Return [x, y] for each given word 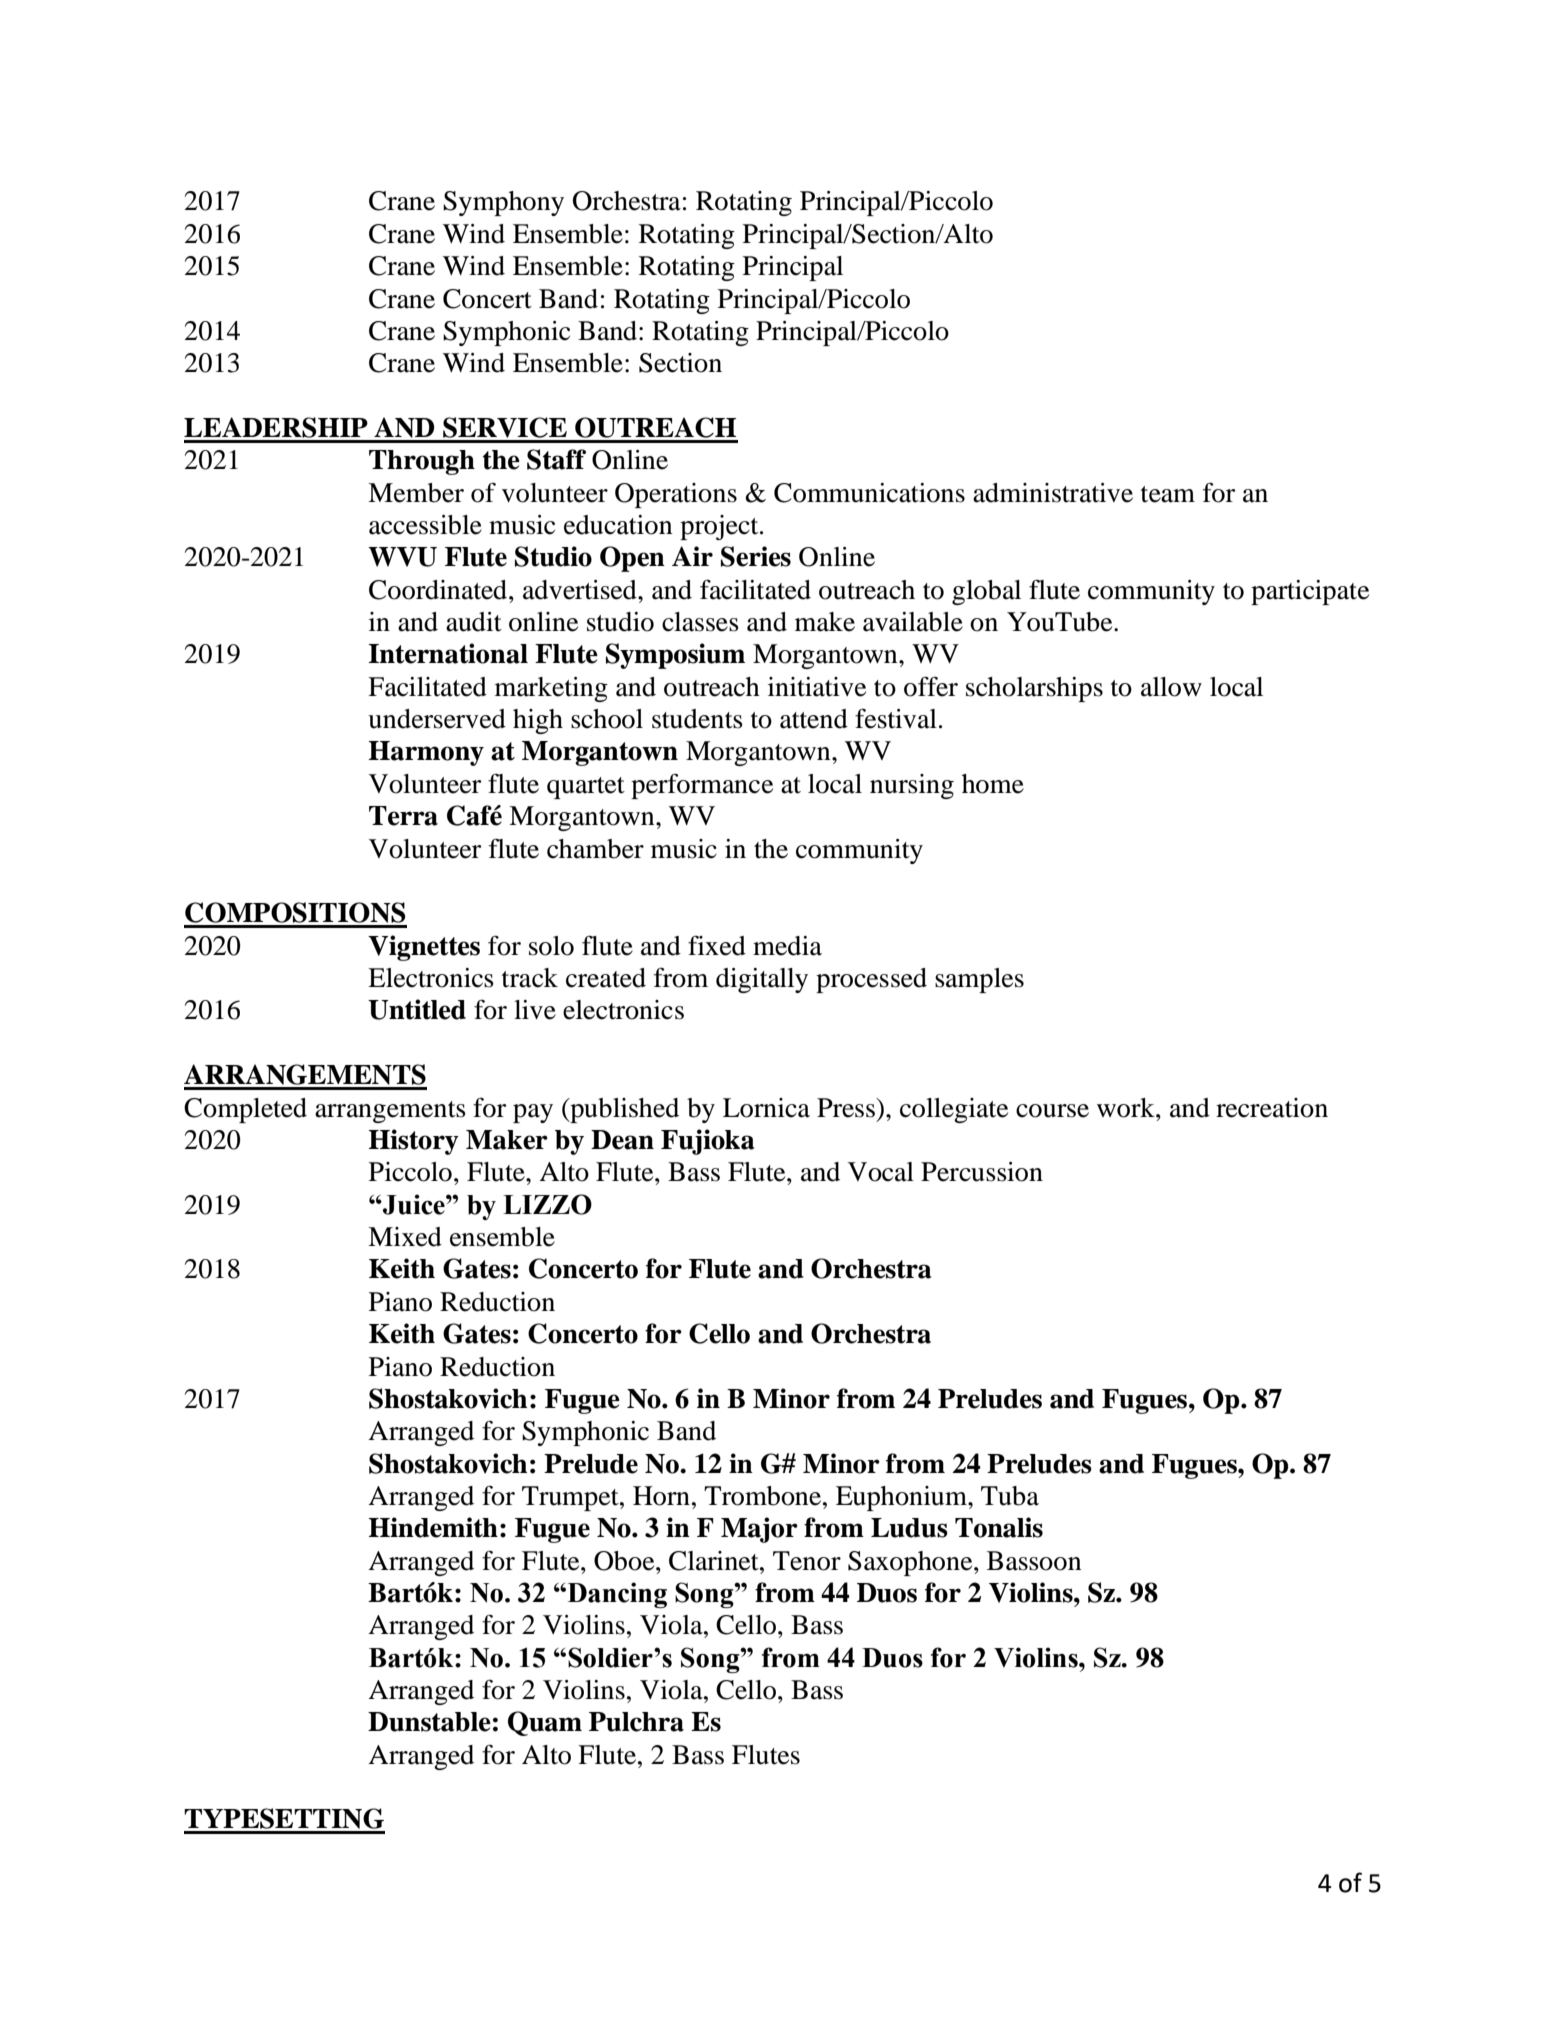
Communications [869, 493]
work [1127, 1108]
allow [1171, 687]
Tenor [807, 1561]
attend [814, 719]
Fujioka [708, 1142]
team [1168, 494]
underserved [437, 719]
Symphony [503, 203]
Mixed [405, 1237]
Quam [545, 1723]
